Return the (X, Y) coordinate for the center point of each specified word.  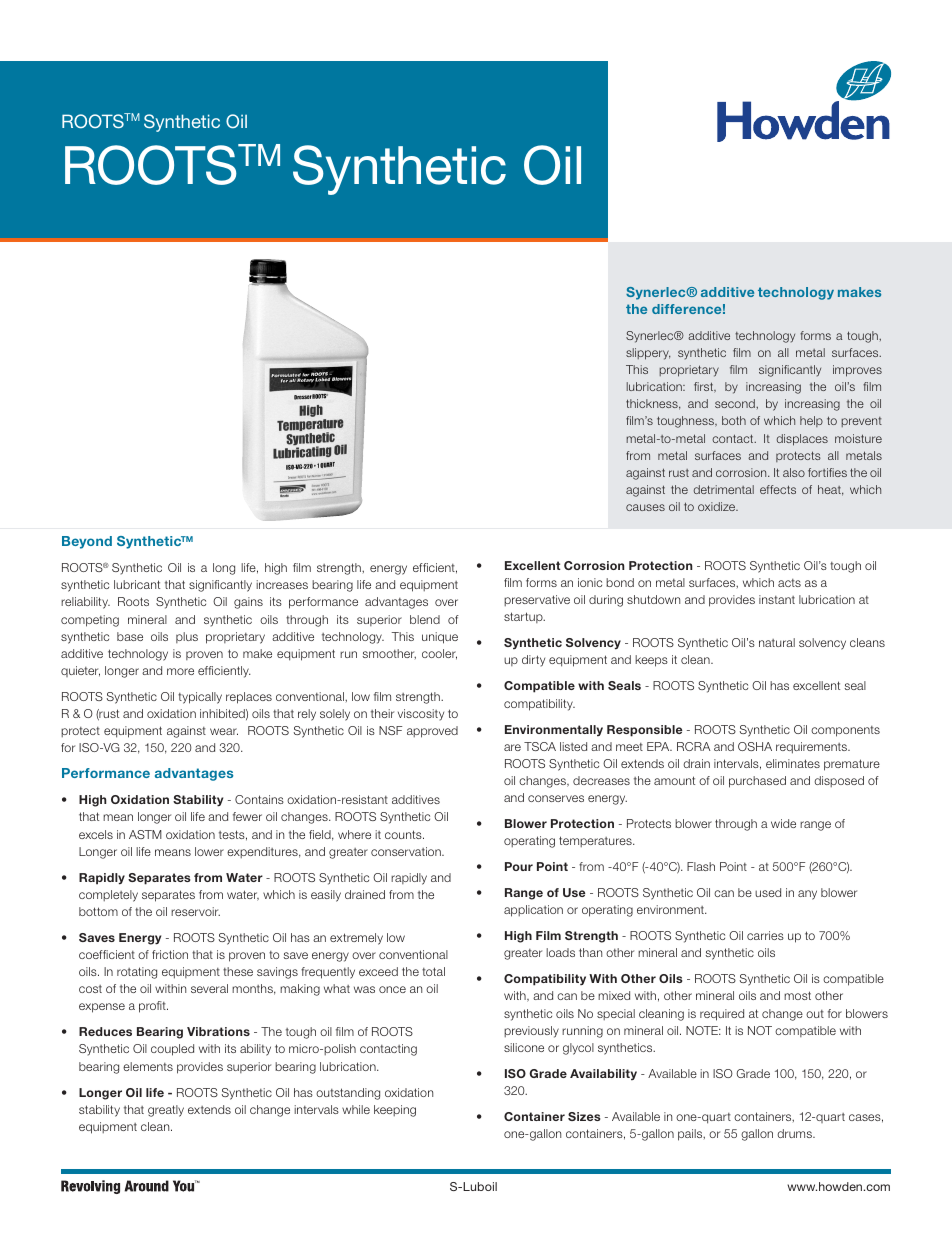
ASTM (145, 834)
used (768, 892)
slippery (648, 354)
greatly (166, 1111)
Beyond (87, 542)
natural (777, 642)
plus (187, 637)
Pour (519, 866)
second (736, 403)
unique (440, 638)
